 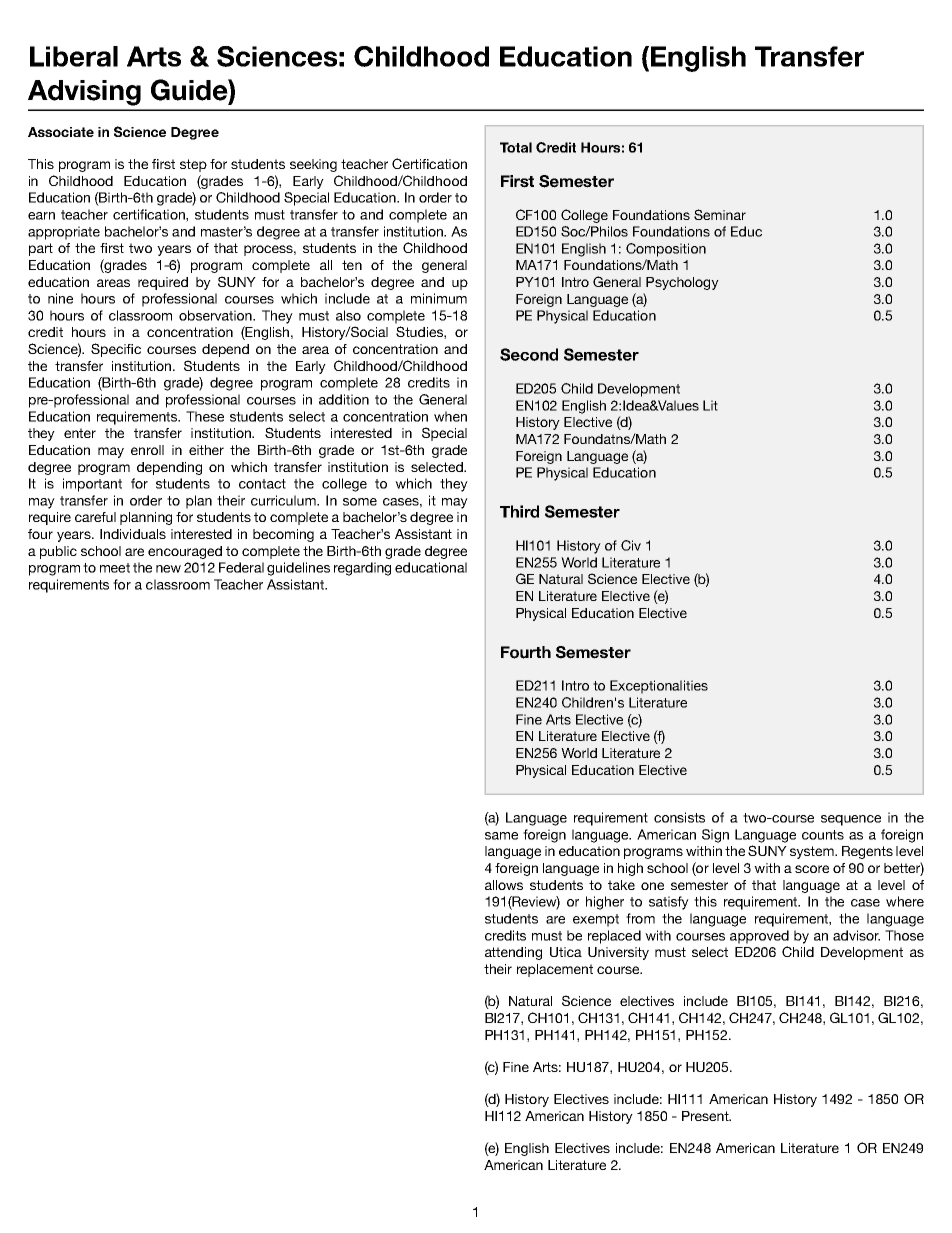 I want to click on Total, so click(x=516, y=147).
